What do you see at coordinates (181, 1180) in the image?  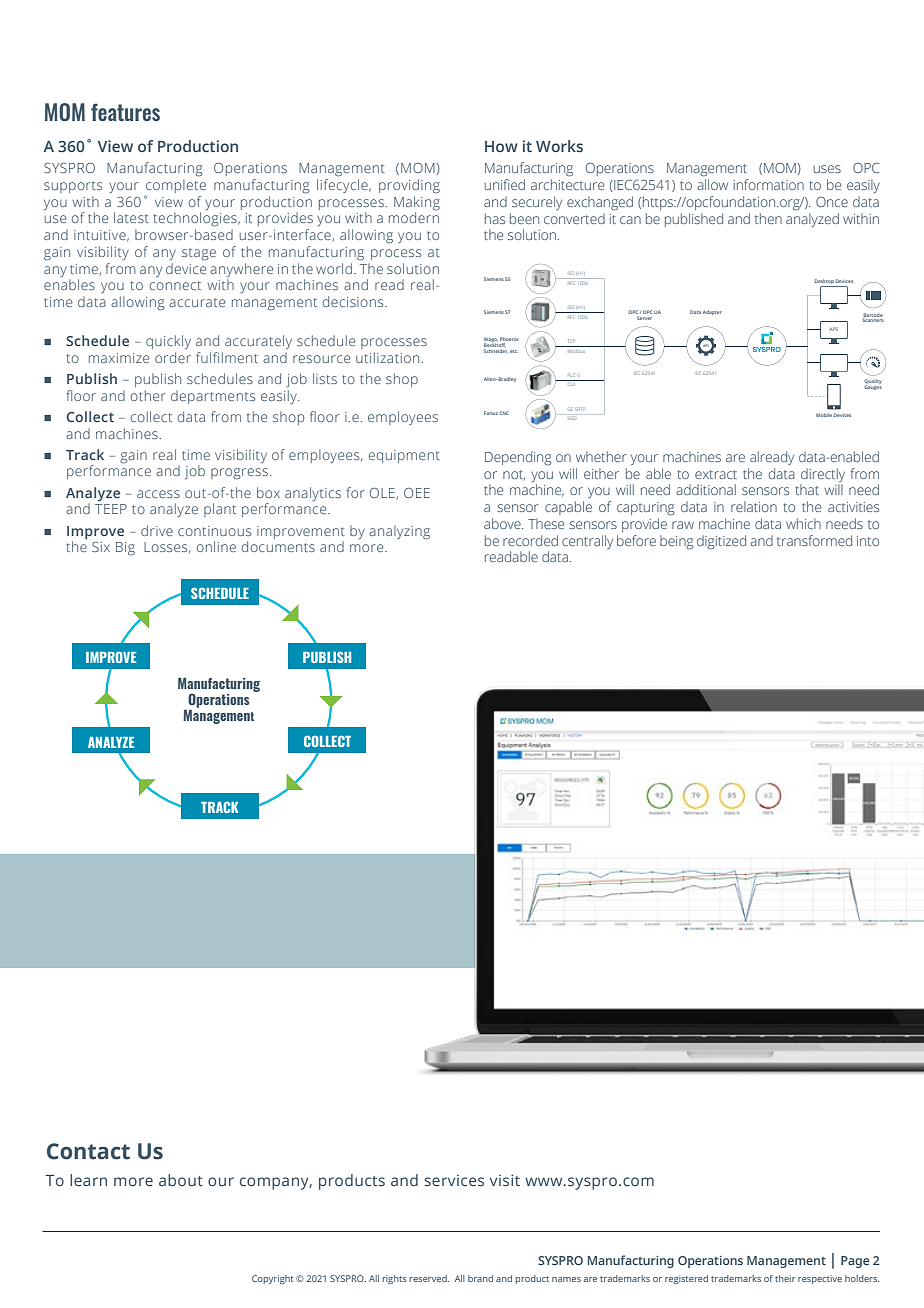 I see `about` at bounding box center [181, 1180].
